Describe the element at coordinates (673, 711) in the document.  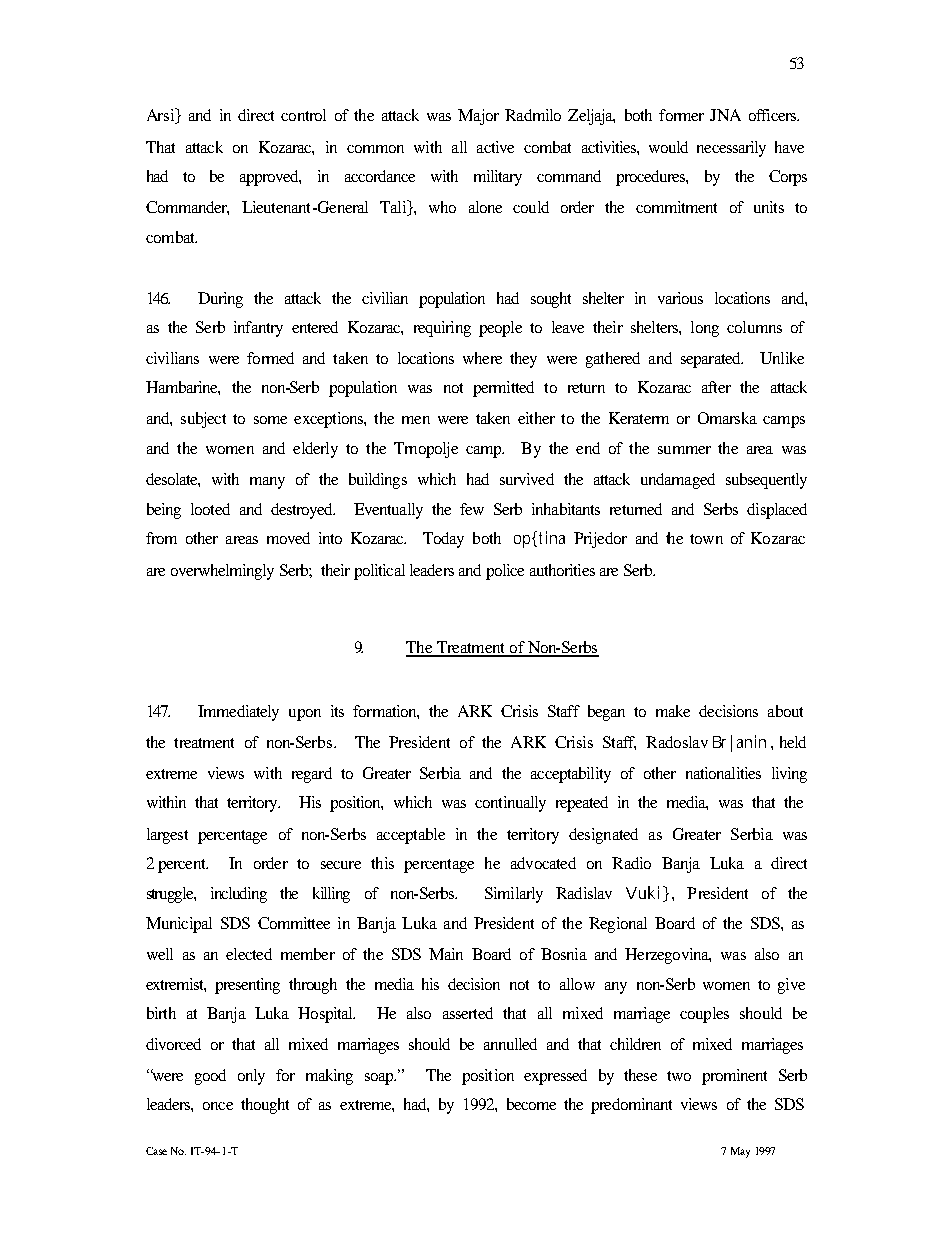
I see `make` at that location.
